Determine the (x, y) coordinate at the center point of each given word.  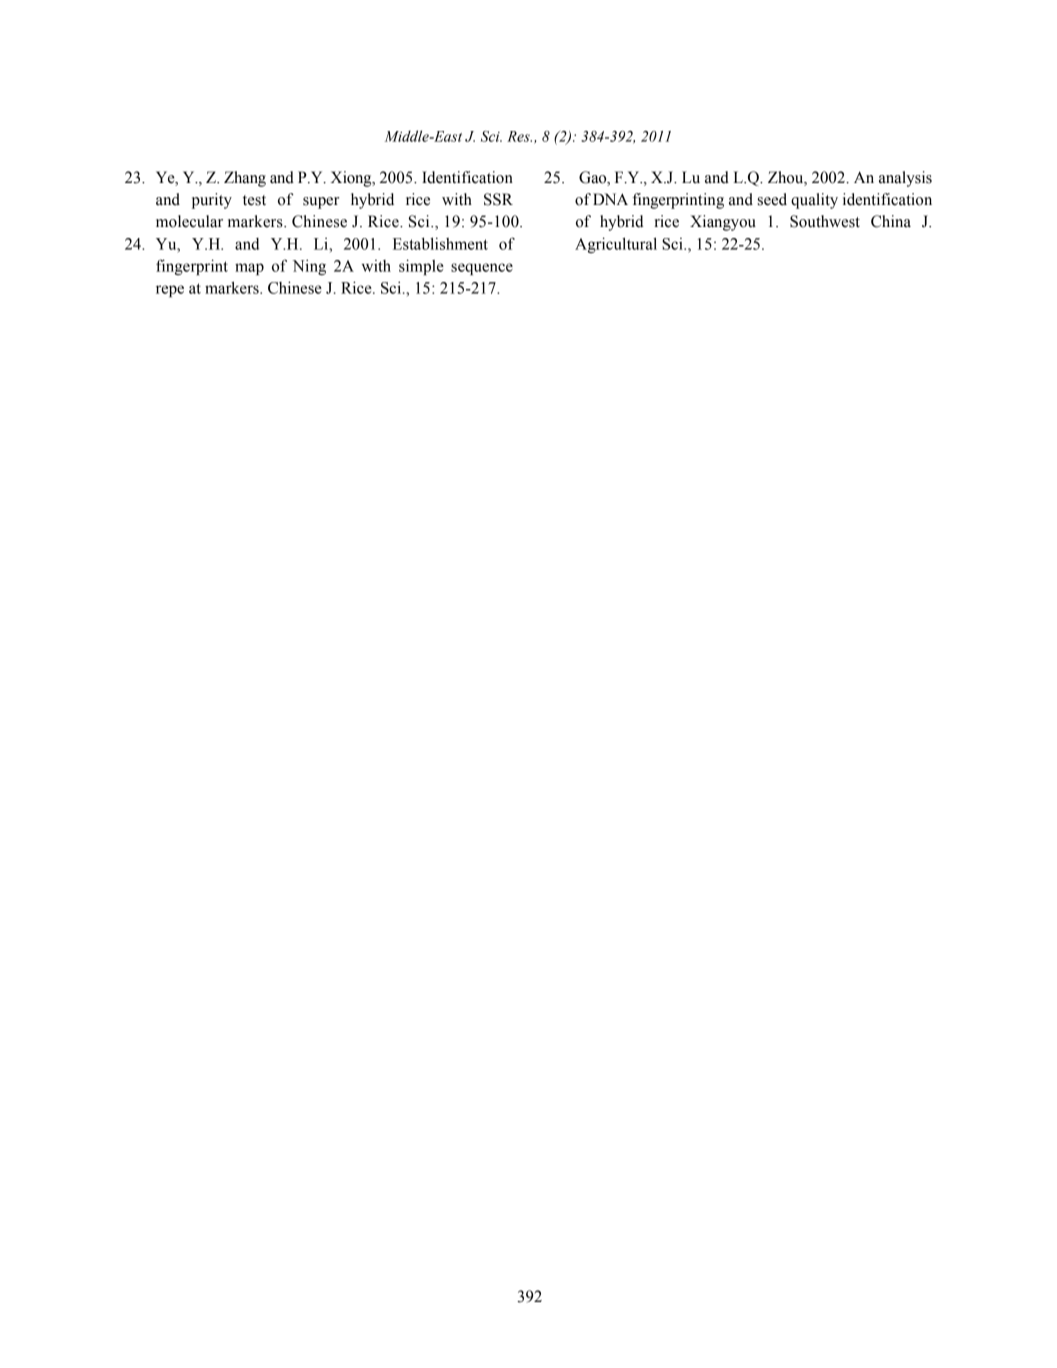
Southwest (825, 221)
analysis (905, 179)
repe (170, 291)
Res (519, 136)
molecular (189, 221)
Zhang (245, 179)
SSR (498, 199)
